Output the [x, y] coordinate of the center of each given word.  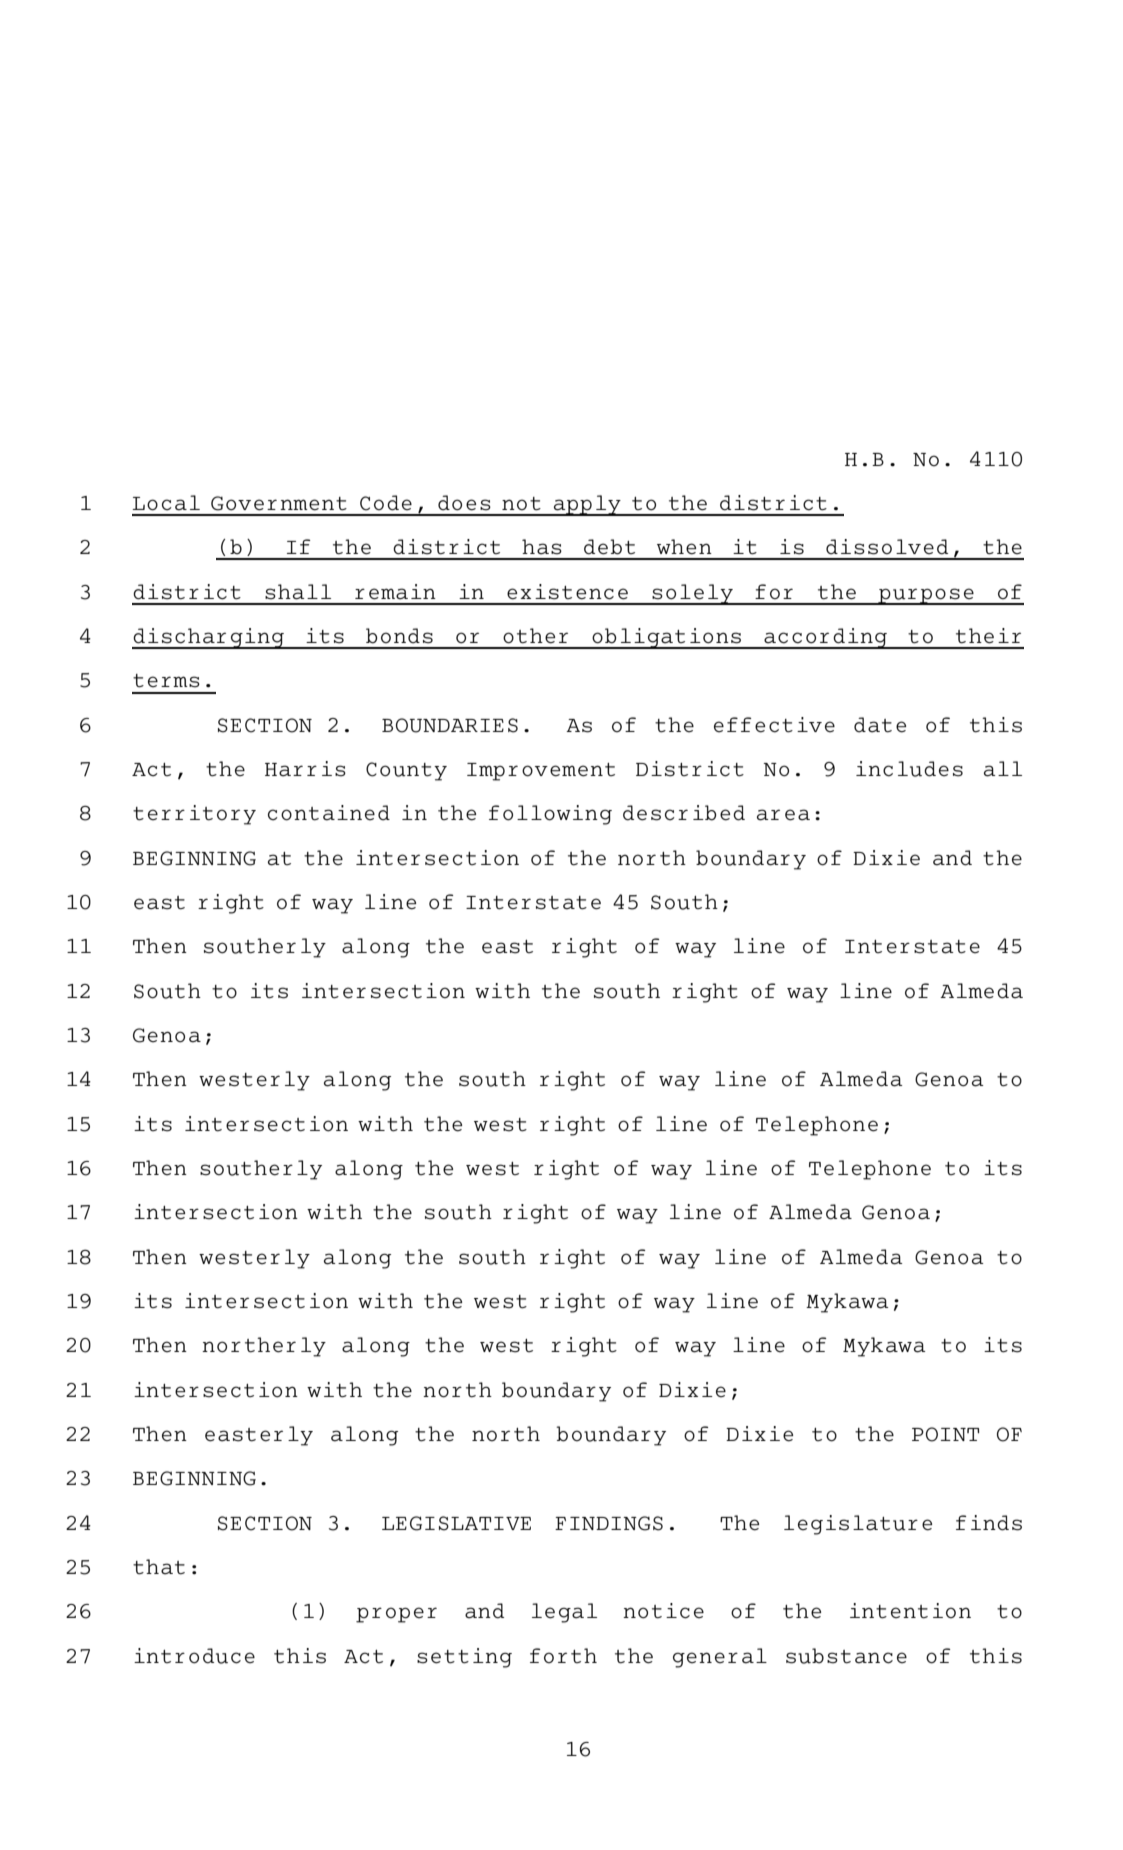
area [783, 815]
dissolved [887, 547]
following [550, 815]
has [542, 547]
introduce [194, 1656]
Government [279, 503]
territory [194, 815]
